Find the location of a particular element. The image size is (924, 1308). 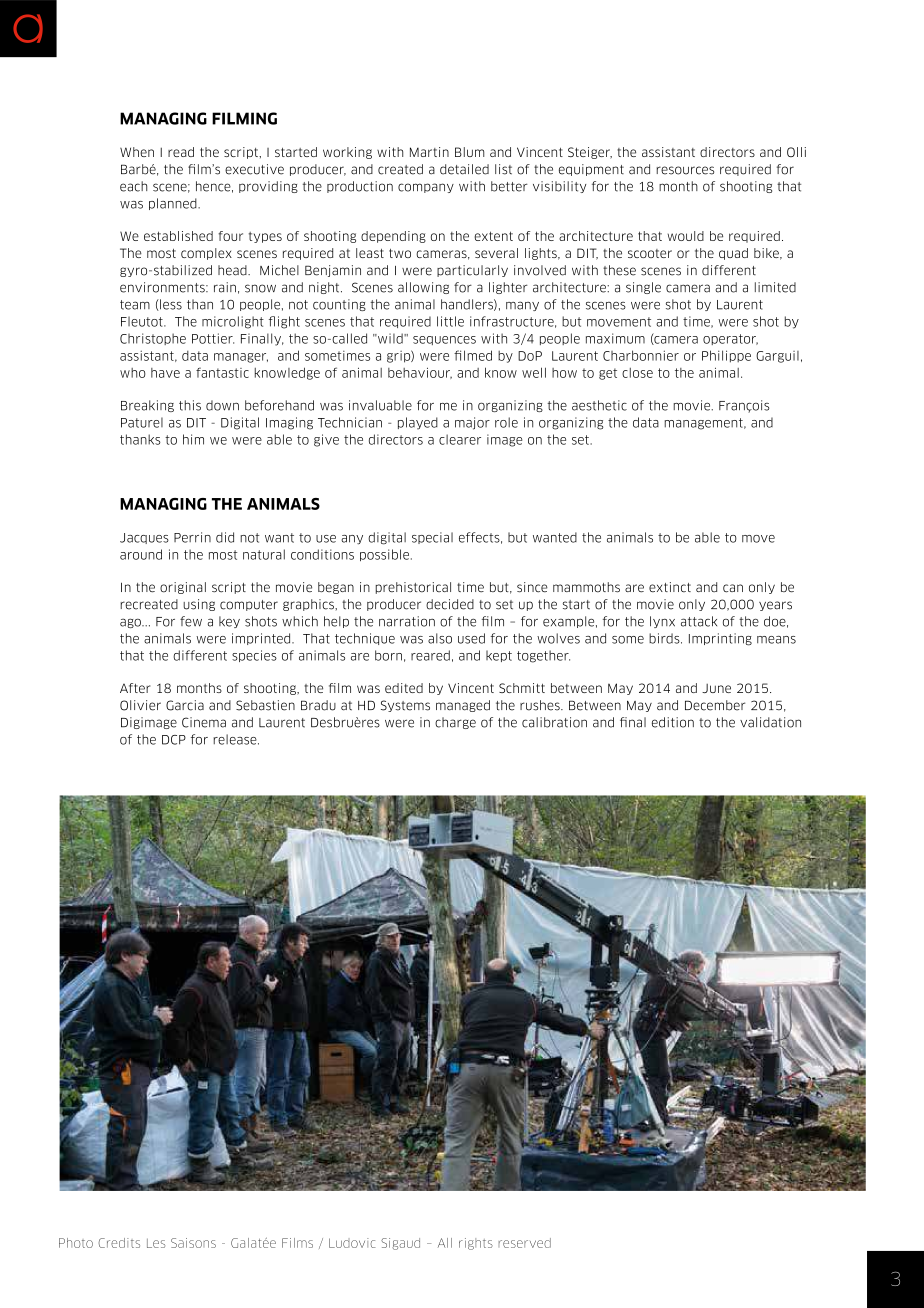

DCP is located at coordinates (174, 740).
